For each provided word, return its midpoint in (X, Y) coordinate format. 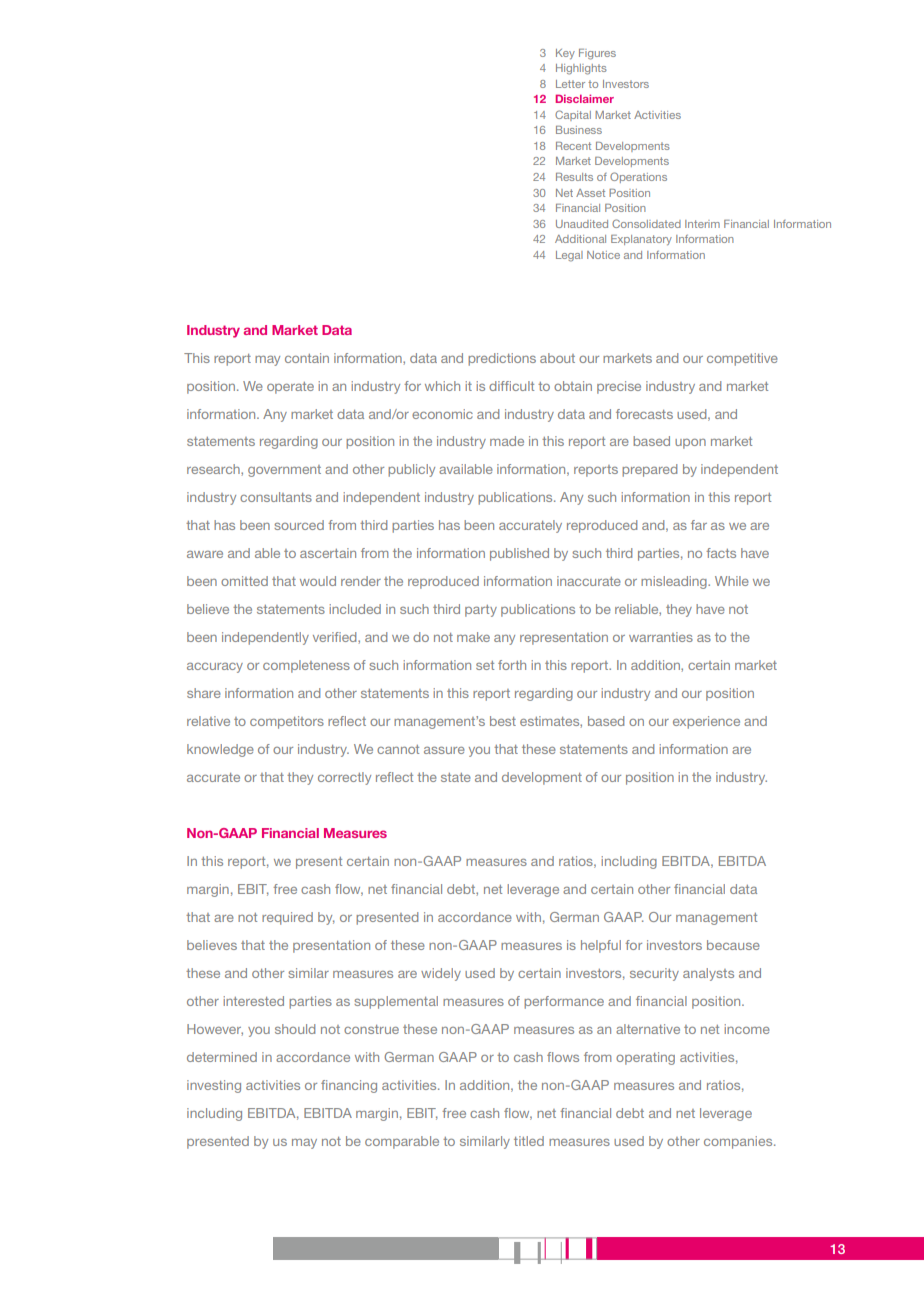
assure (444, 750)
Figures (597, 54)
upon (690, 444)
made (507, 441)
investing (214, 1086)
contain (307, 358)
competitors (287, 722)
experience (706, 722)
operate (290, 388)
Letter (570, 84)
